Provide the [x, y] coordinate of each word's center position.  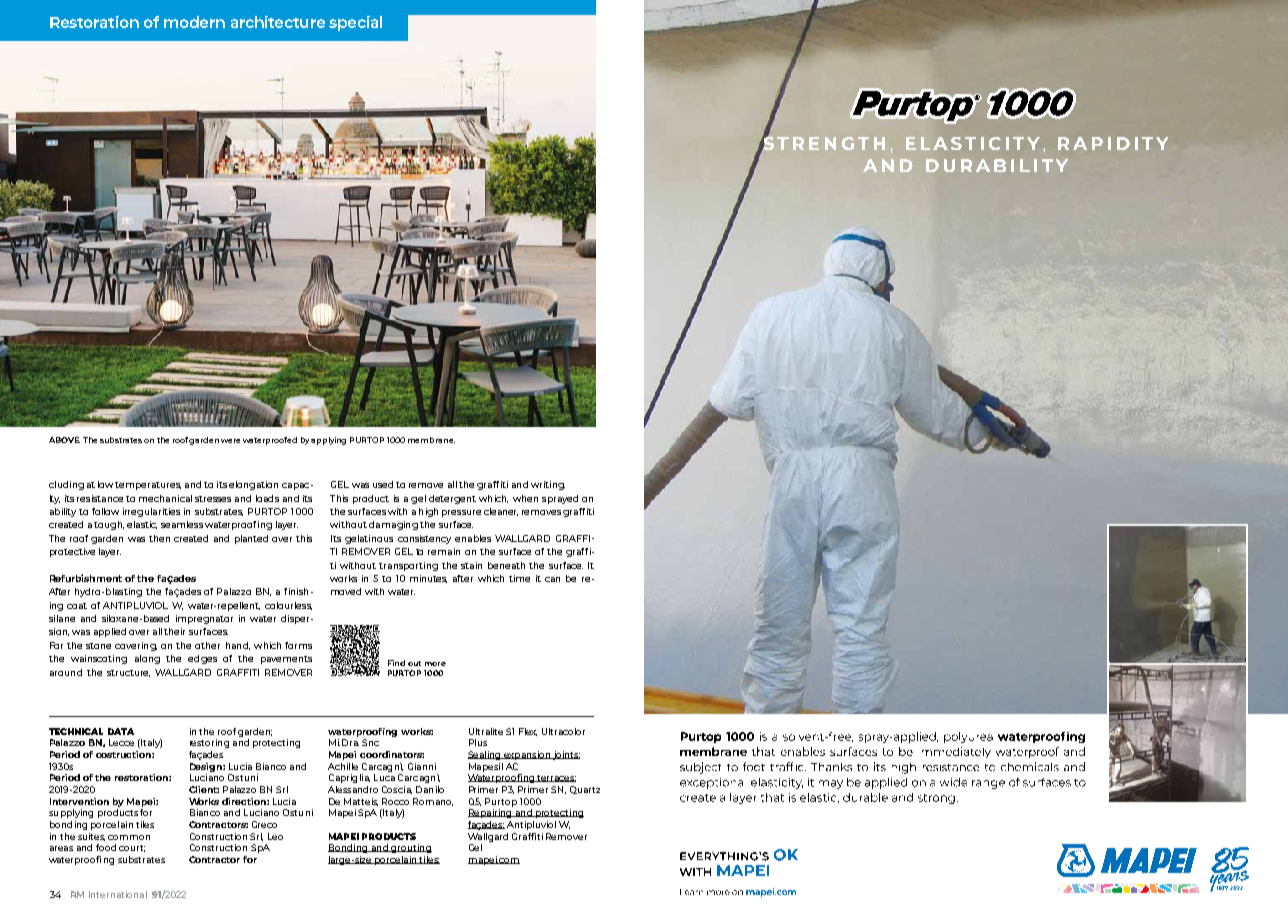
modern [194, 22]
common [129, 837]
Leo [275, 836]
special [355, 23]
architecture [278, 22]
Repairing [491, 813]
